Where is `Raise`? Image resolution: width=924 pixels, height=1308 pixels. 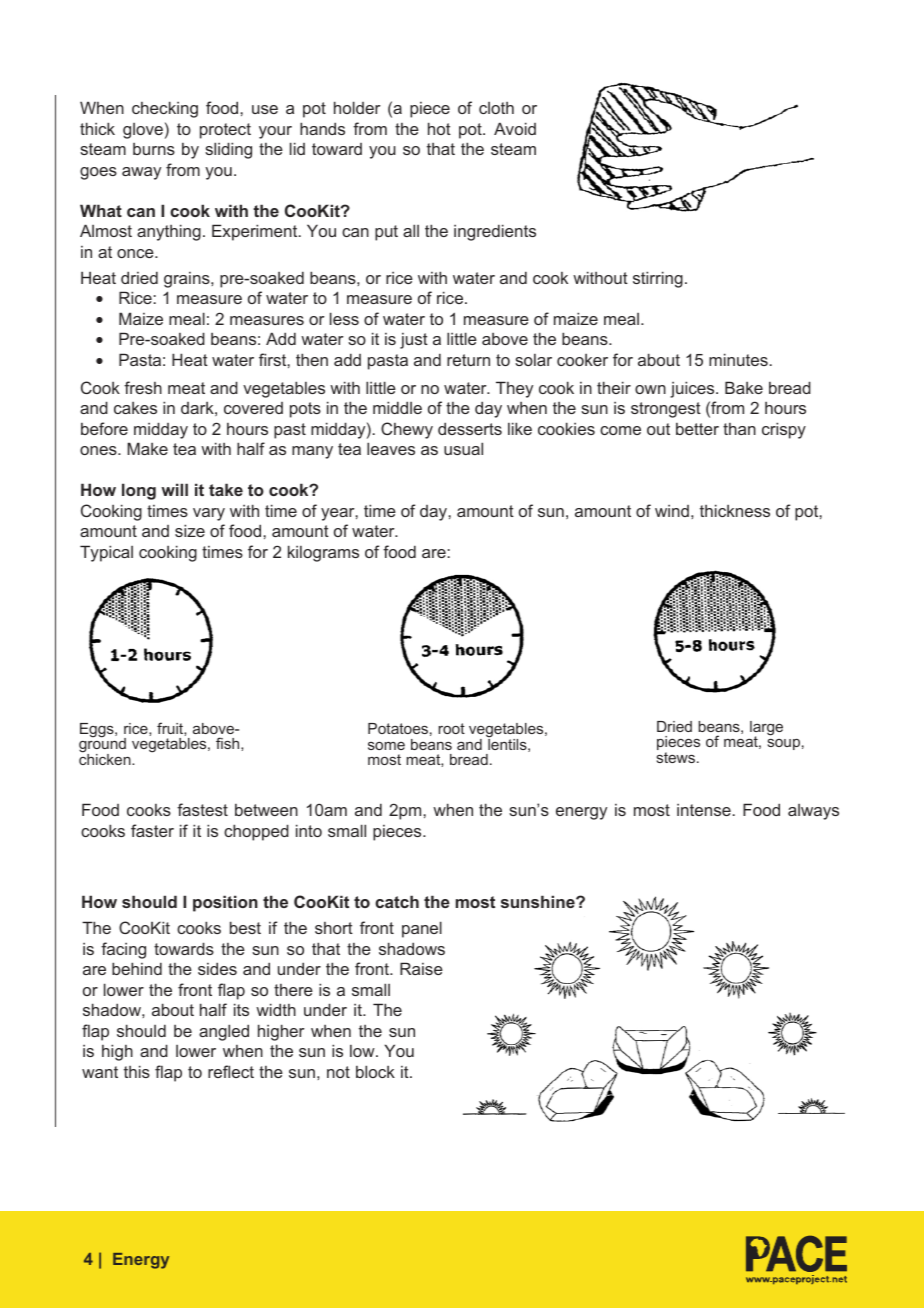
Raise is located at coordinates (421, 968).
